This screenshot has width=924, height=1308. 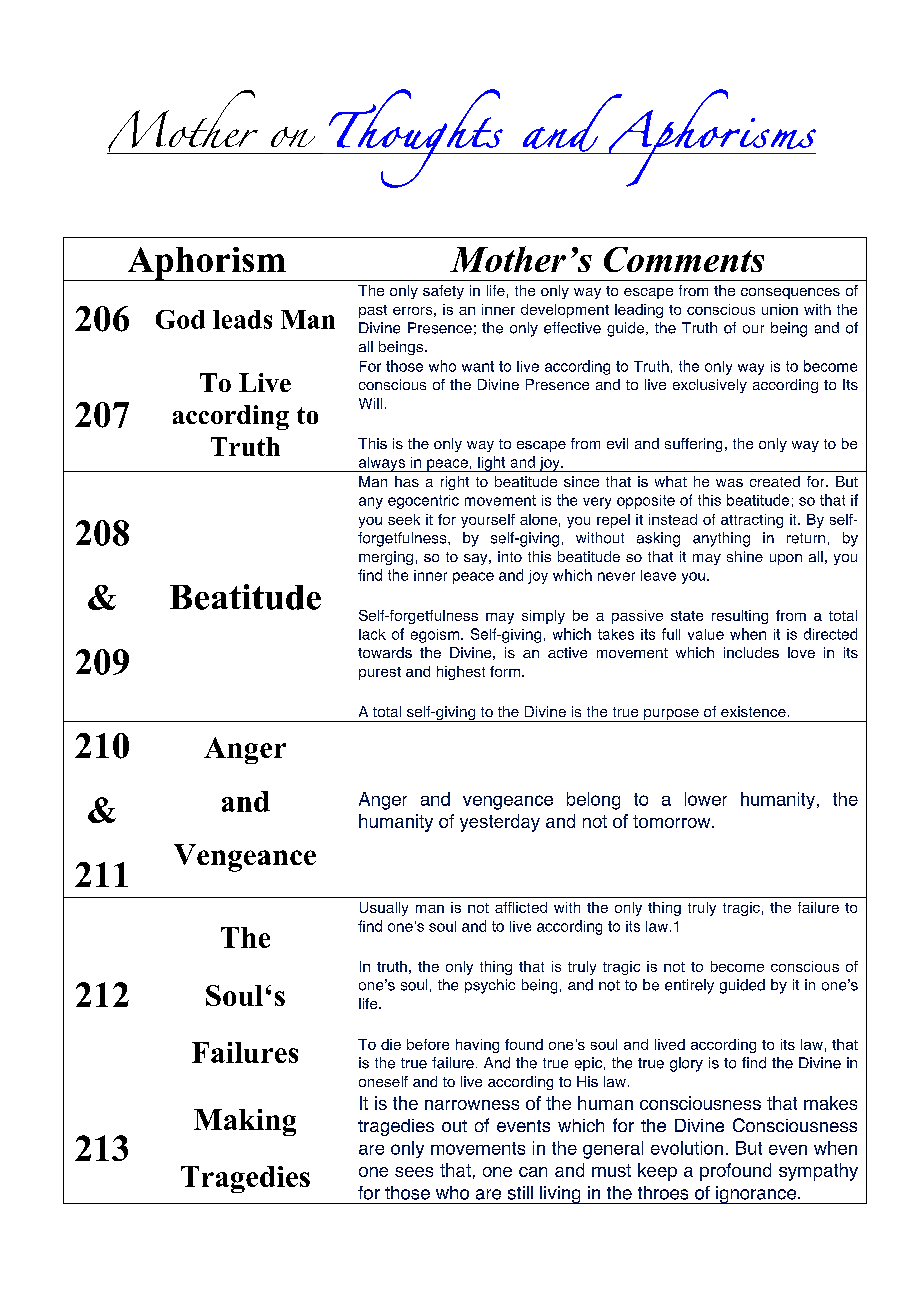 I want to click on purest, so click(x=380, y=673).
